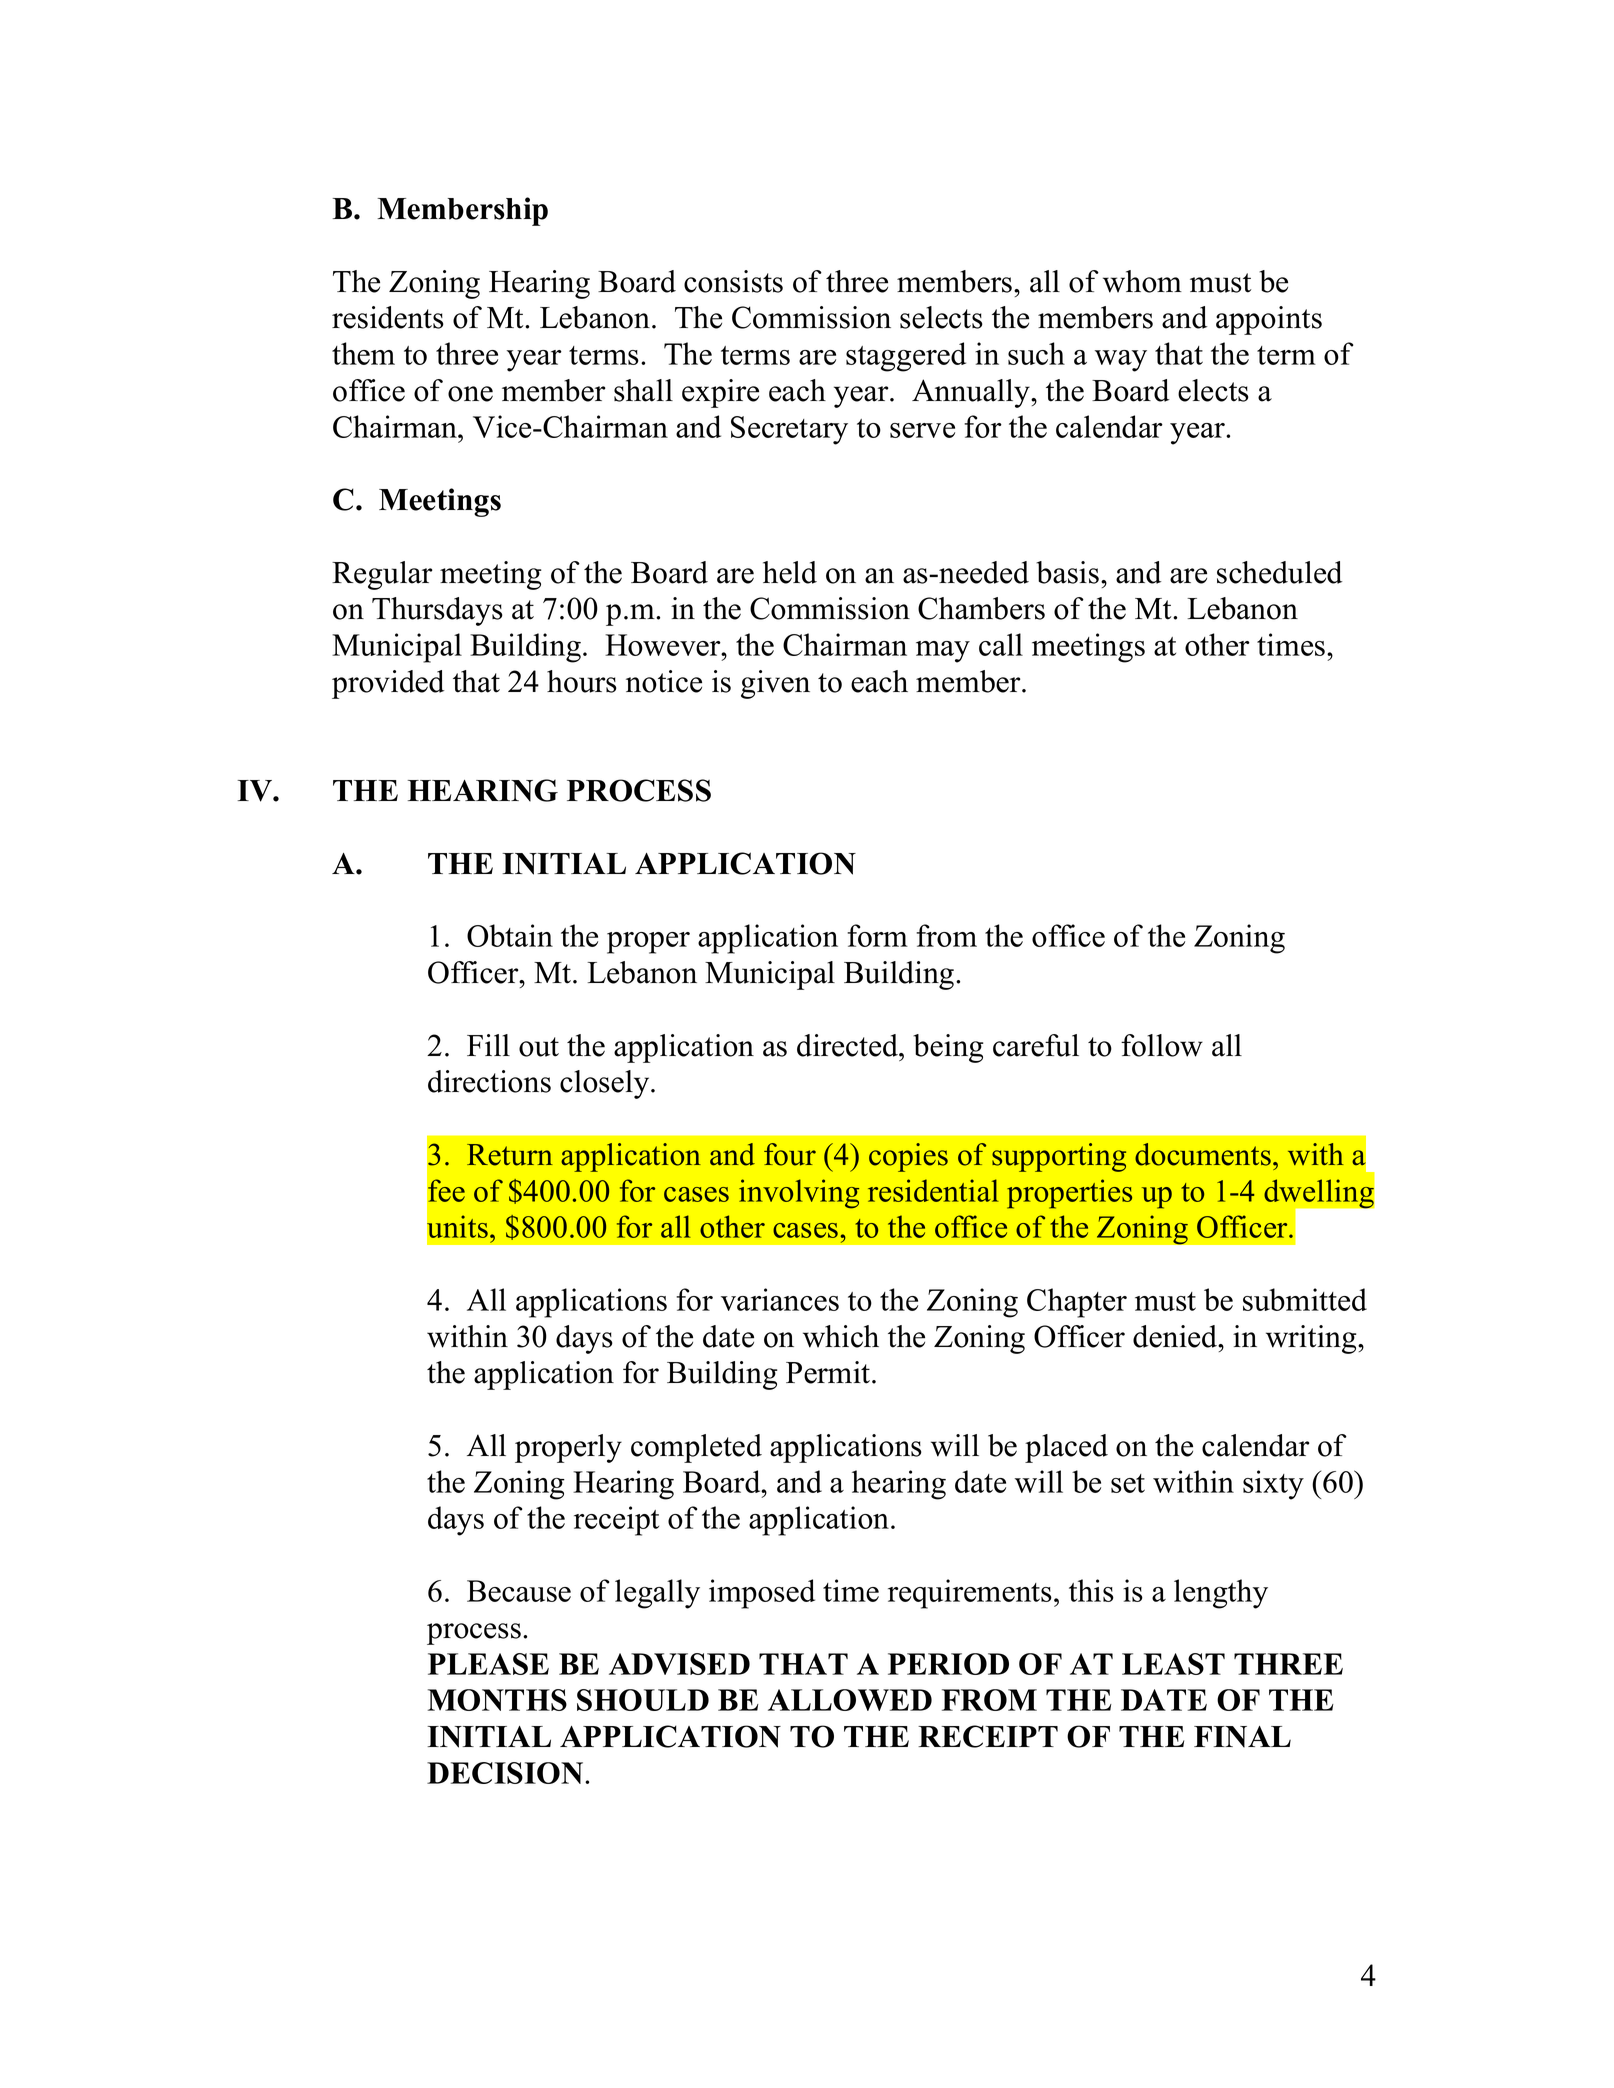  What do you see at coordinates (1176, 1336) in the image?
I see `denied` at bounding box center [1176, 1336].
